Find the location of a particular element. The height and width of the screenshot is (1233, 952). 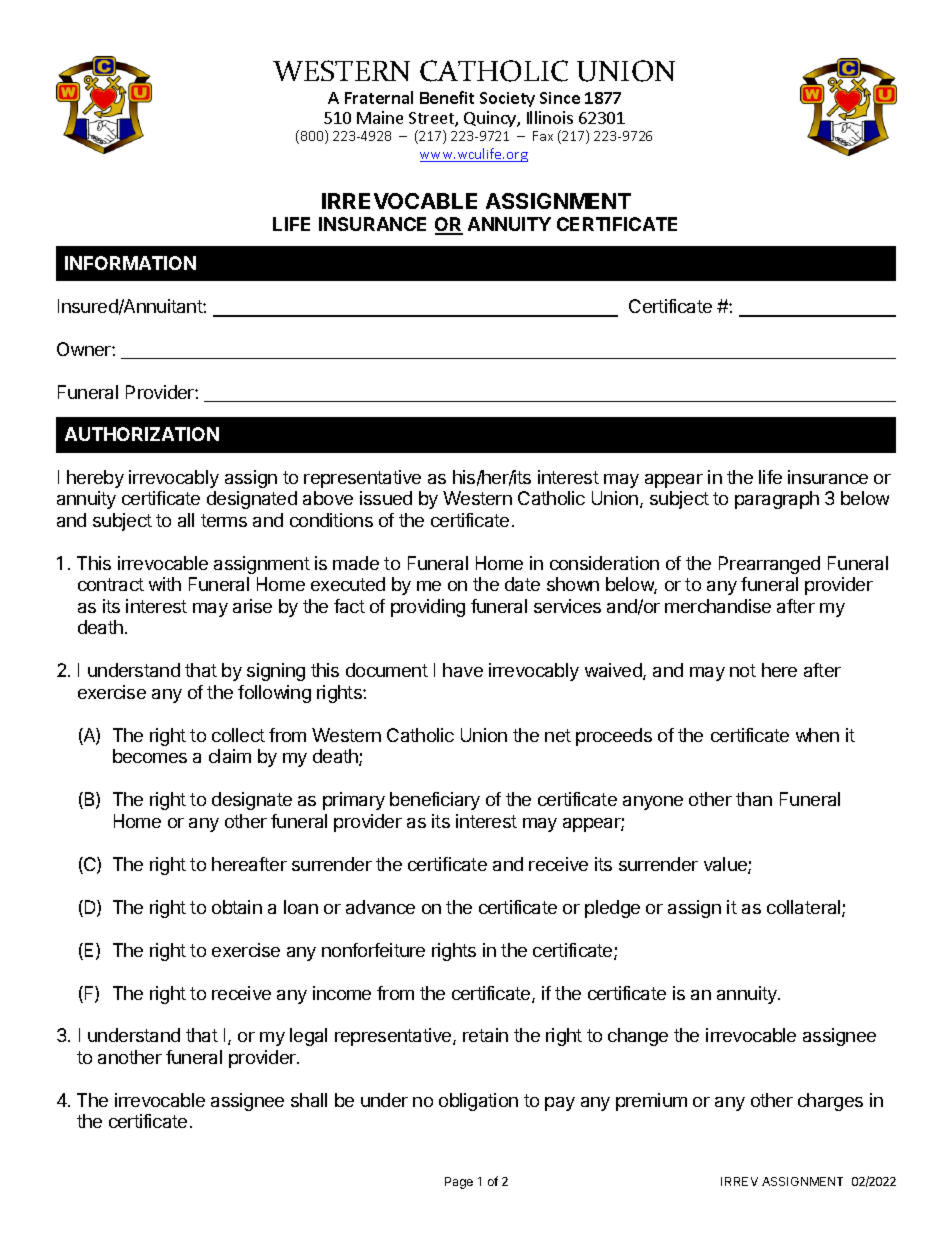

shall is located at coordinates (309, 1100).
